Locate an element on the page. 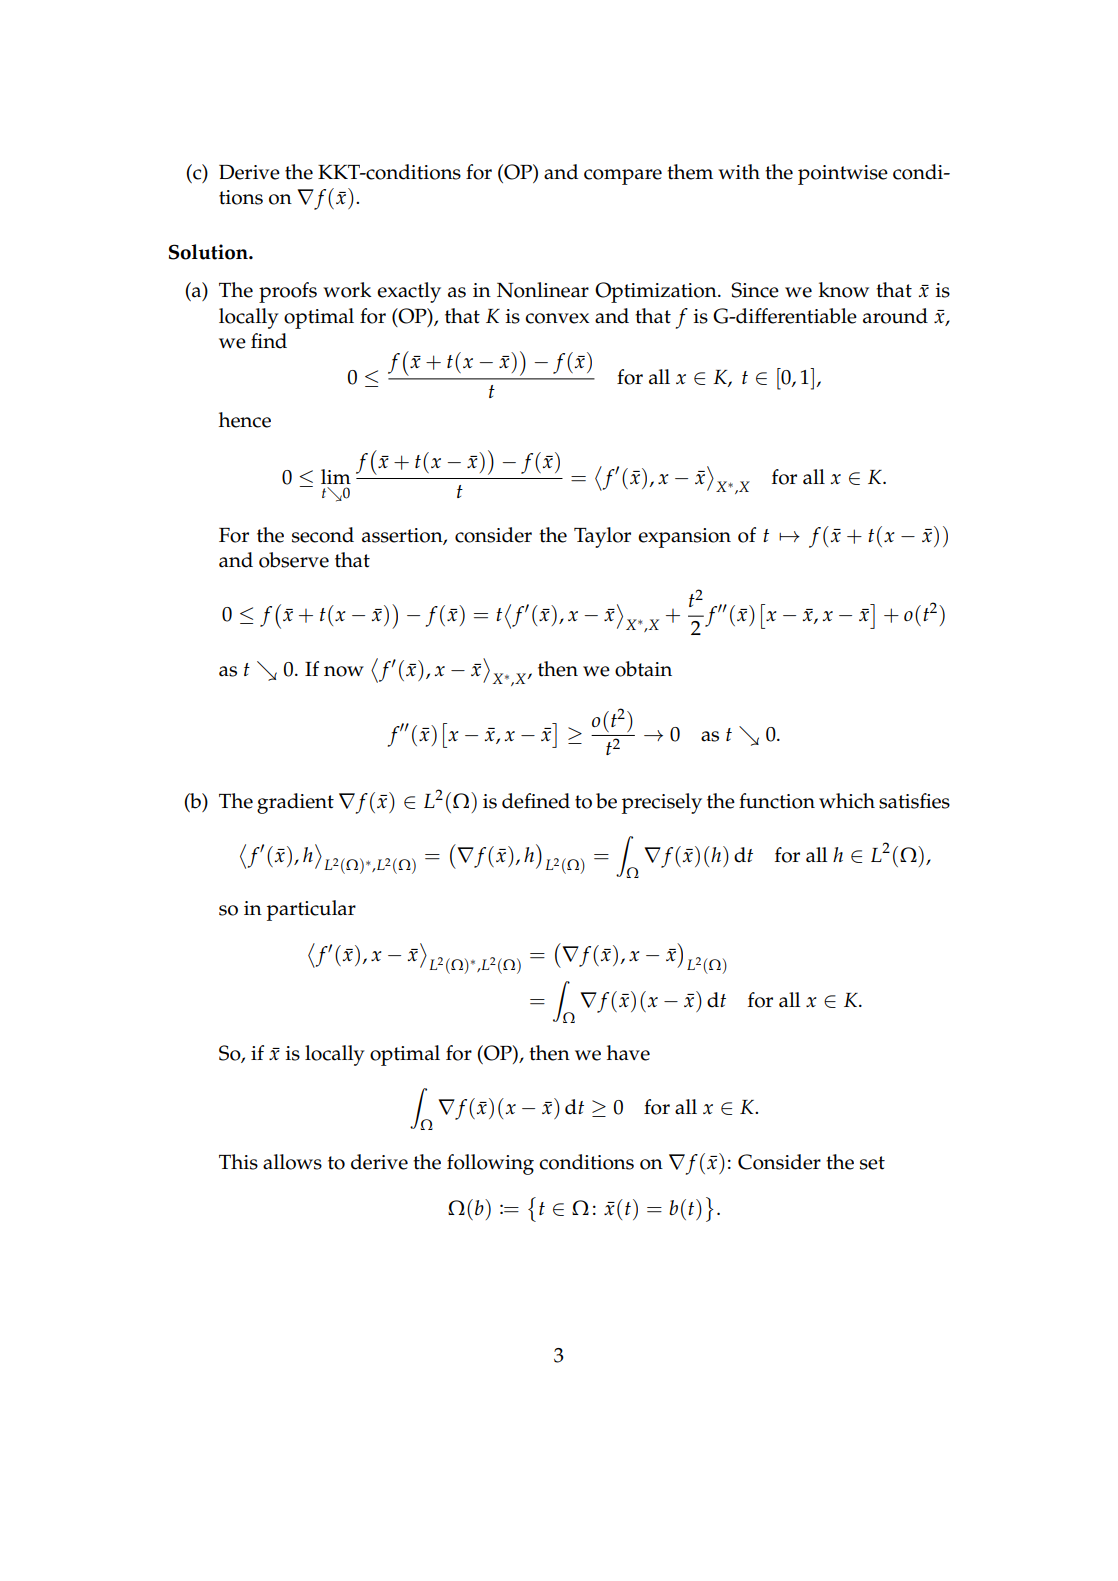 The height and width of the page is (1581, 1118). observe is located at coordinates (294, 560).
